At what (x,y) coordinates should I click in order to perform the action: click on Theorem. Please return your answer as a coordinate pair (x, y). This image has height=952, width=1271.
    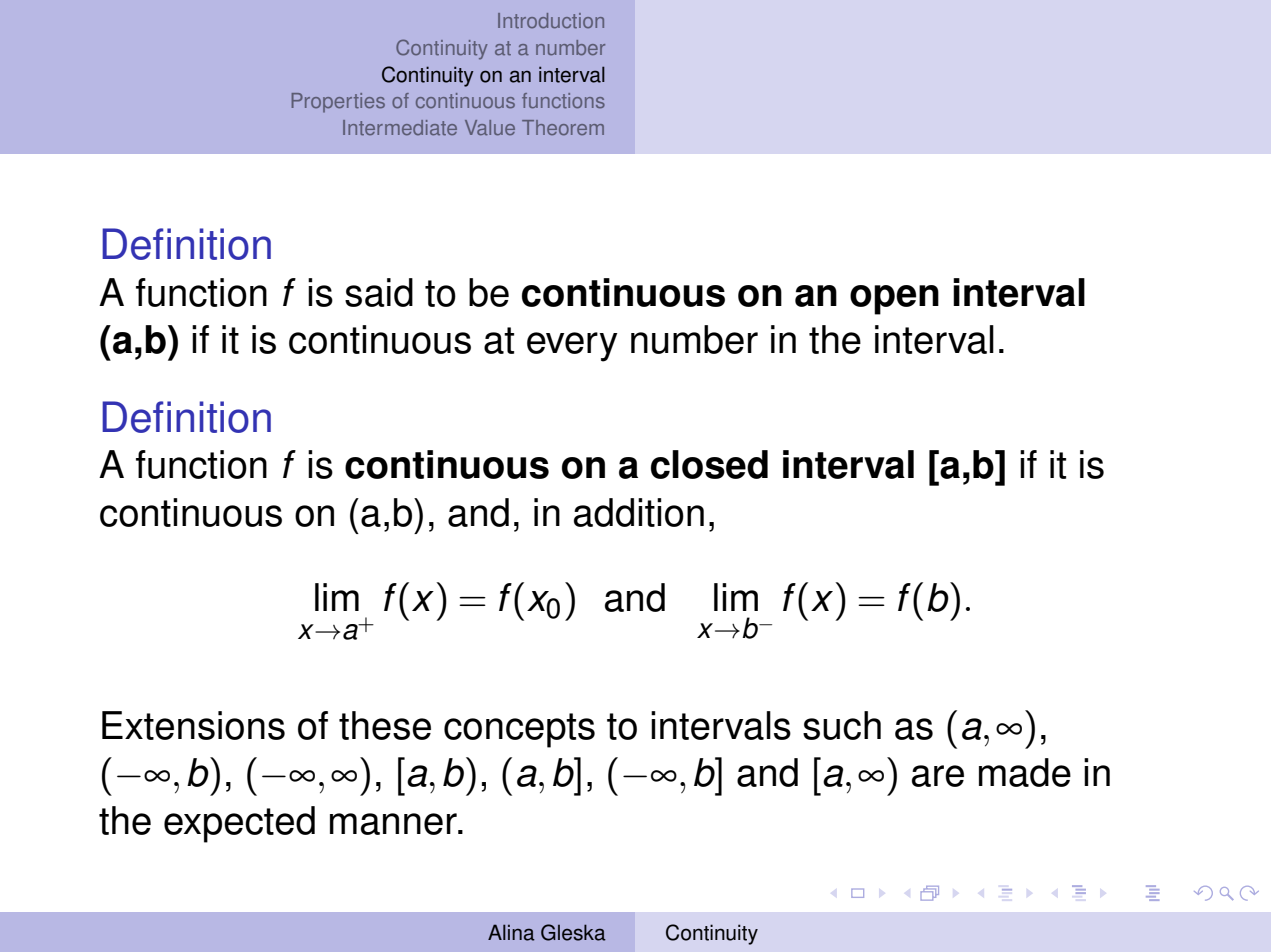
    Looking at the image, I should click on (563, 127).
